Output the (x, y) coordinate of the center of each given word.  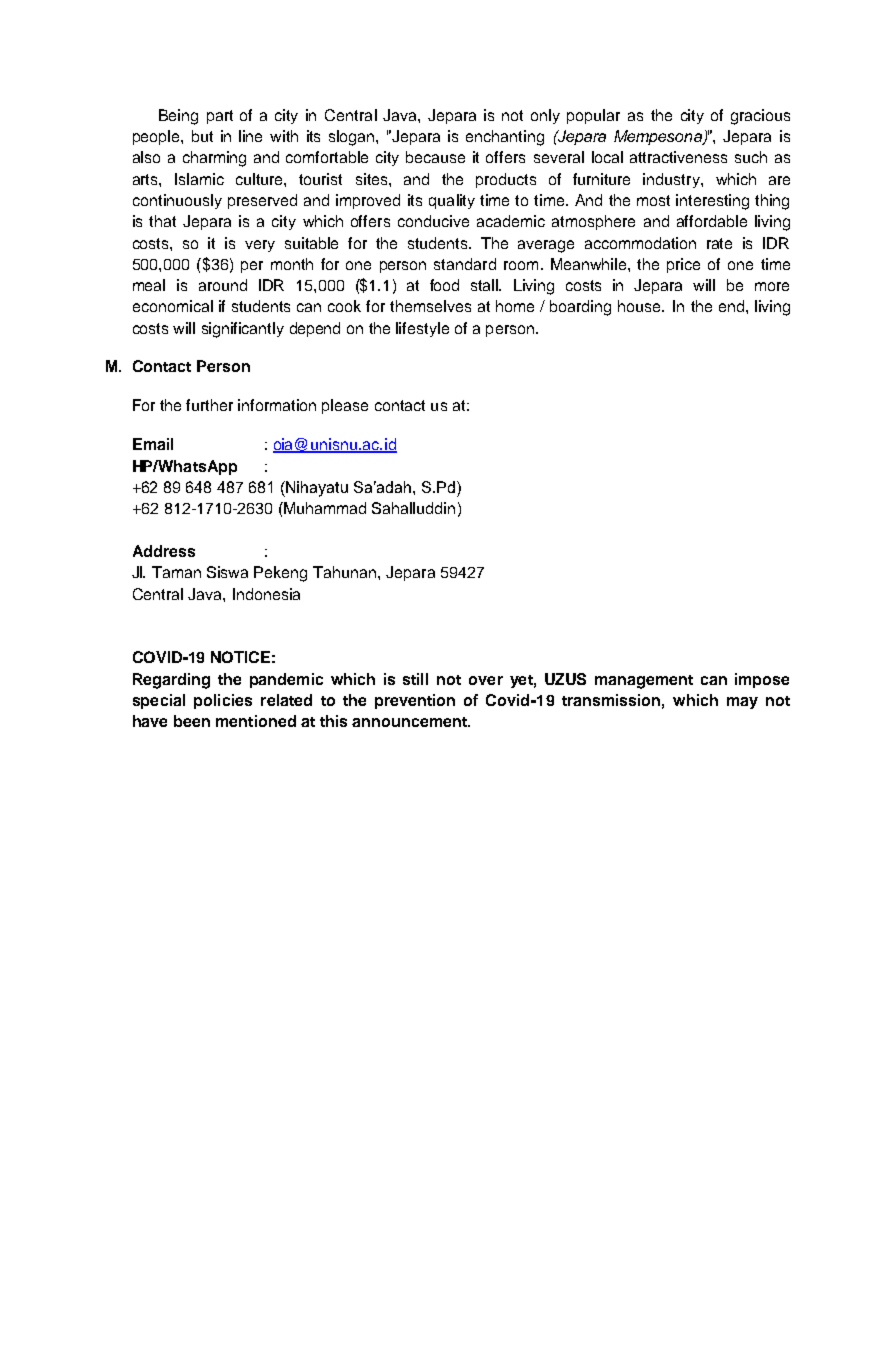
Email (153, 444)
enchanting (505, 138)
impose (762, 680)
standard (465, 264)
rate (719, 243)
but (202, 136)
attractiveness (678, 157)
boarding (580, 308)
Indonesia (266, 594)
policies (223, 701)
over (486, 680)
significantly (243, 330)
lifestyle (422, 329)
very (260, 246)
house (641, 306)
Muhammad (324, 508)
